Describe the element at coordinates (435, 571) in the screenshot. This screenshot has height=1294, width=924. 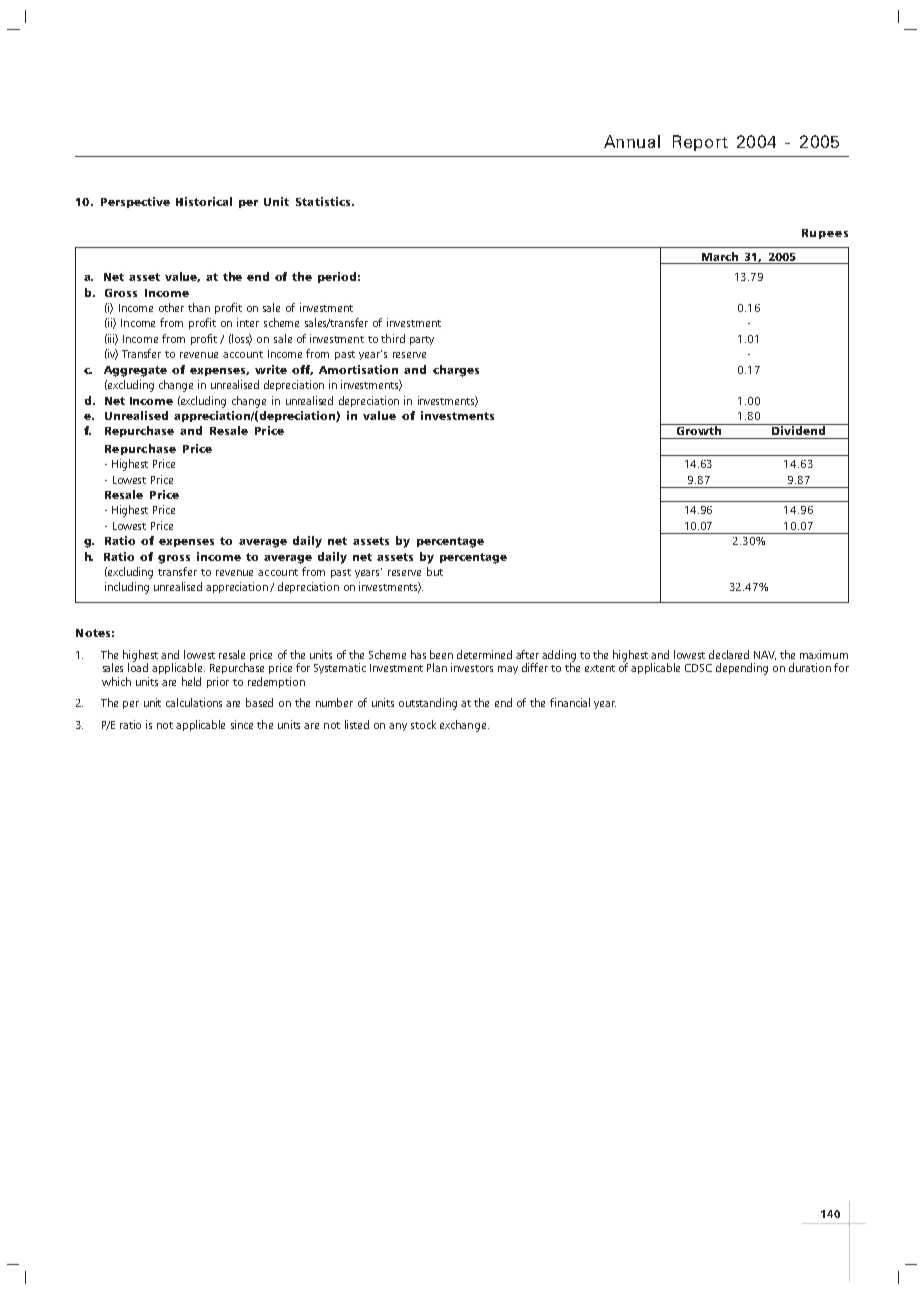
I see `but` at that location.
